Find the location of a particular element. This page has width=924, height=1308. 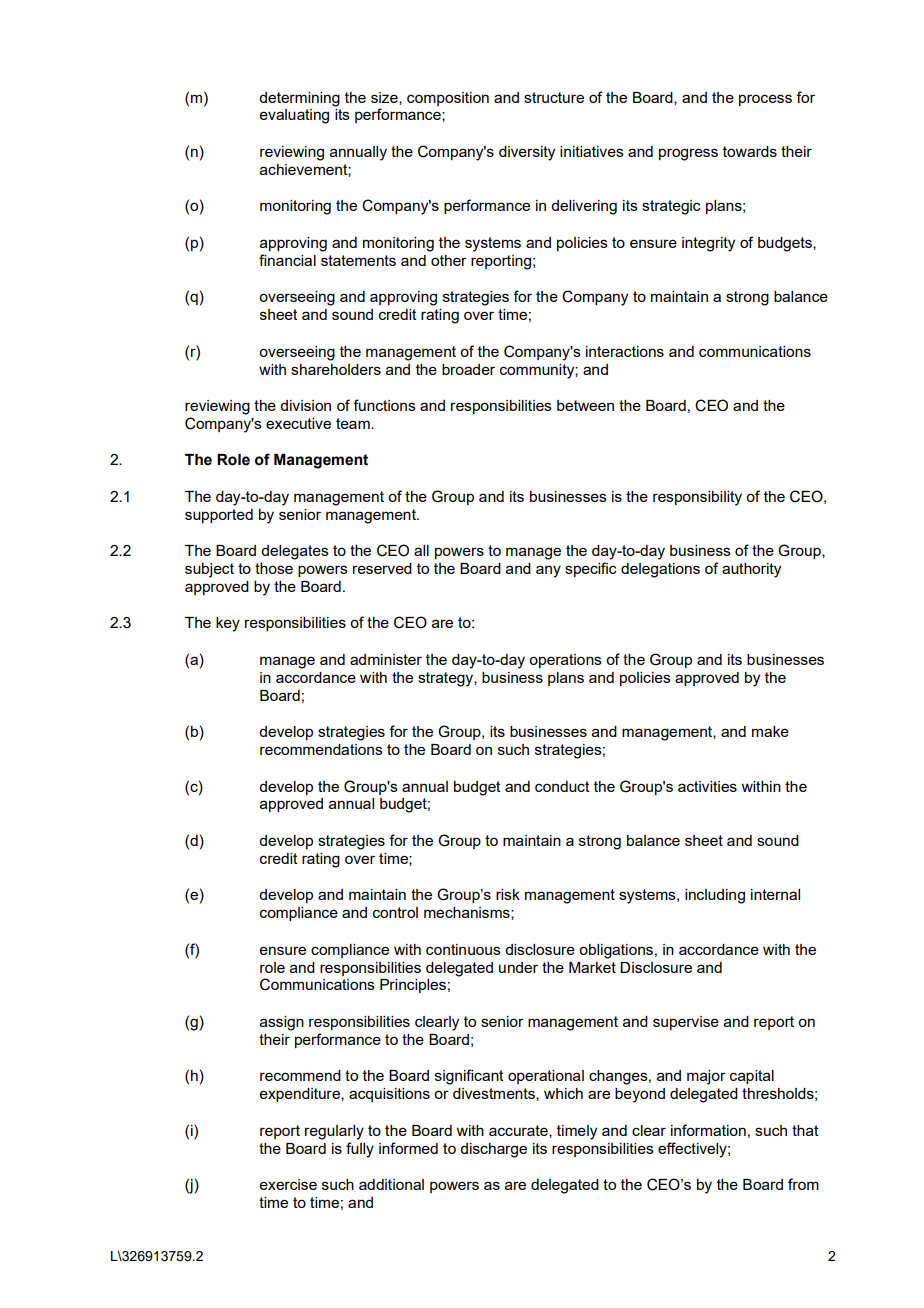

towards is located at coordinates (750, 151).
